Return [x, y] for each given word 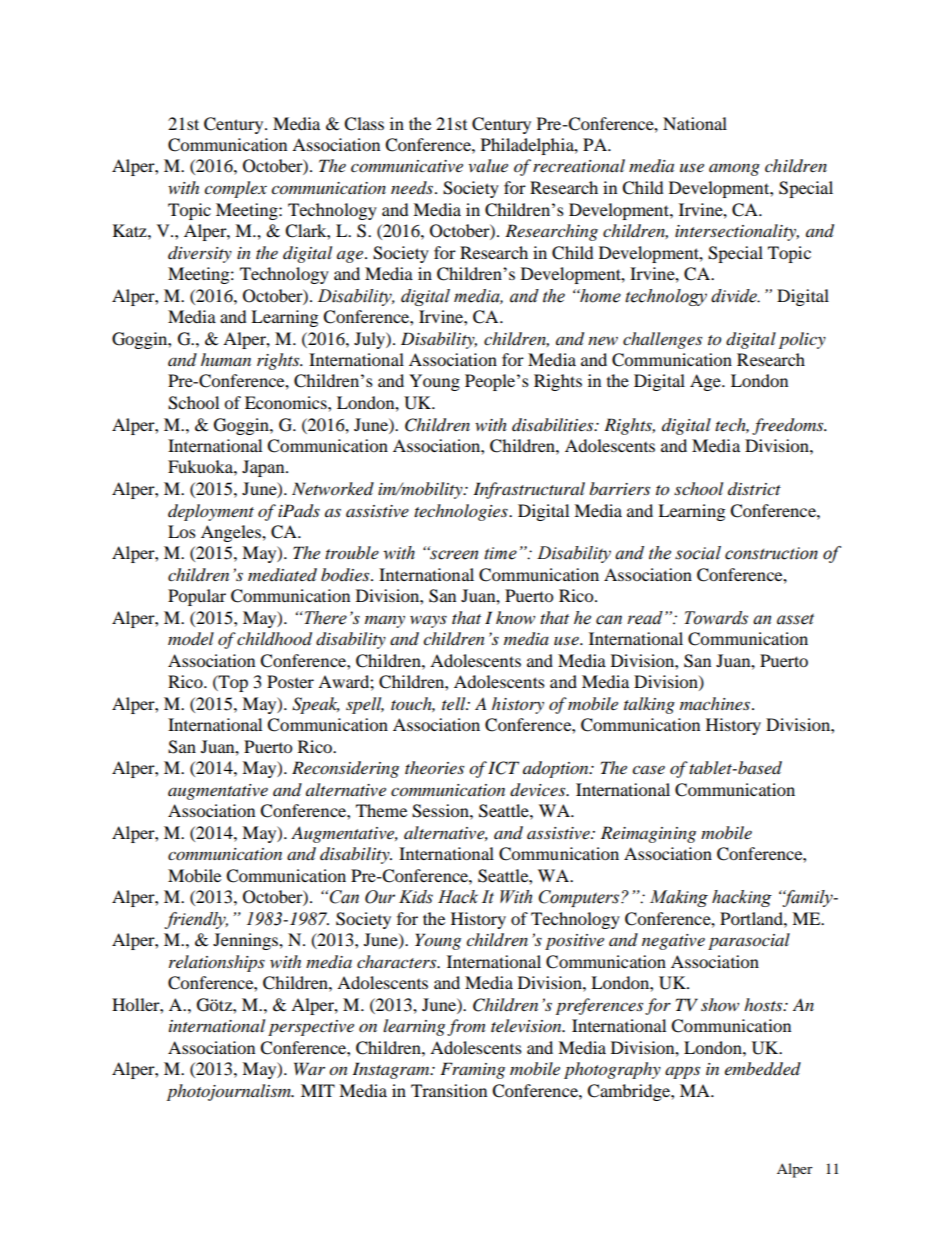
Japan [264, 468]
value [488, 165]
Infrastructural [529, 490]
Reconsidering [345, 769]
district [754, 488]
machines [715, 703]
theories [434, 768]
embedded [763, 1069]
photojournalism [230, 1092]
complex [235, 189]
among [734, 169]
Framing [472, 1070]
